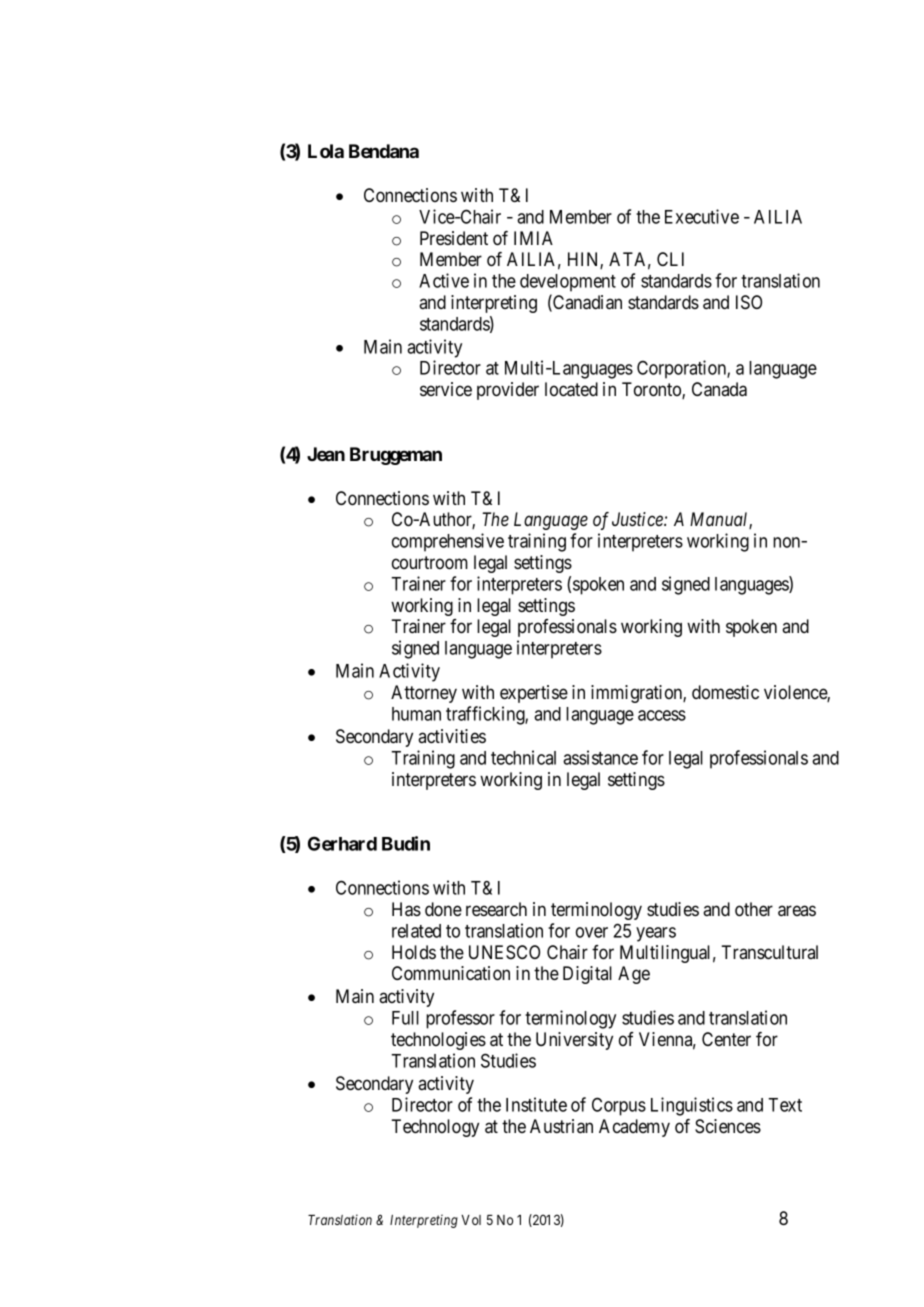  I want to click on Canada, so click(719, 389).
